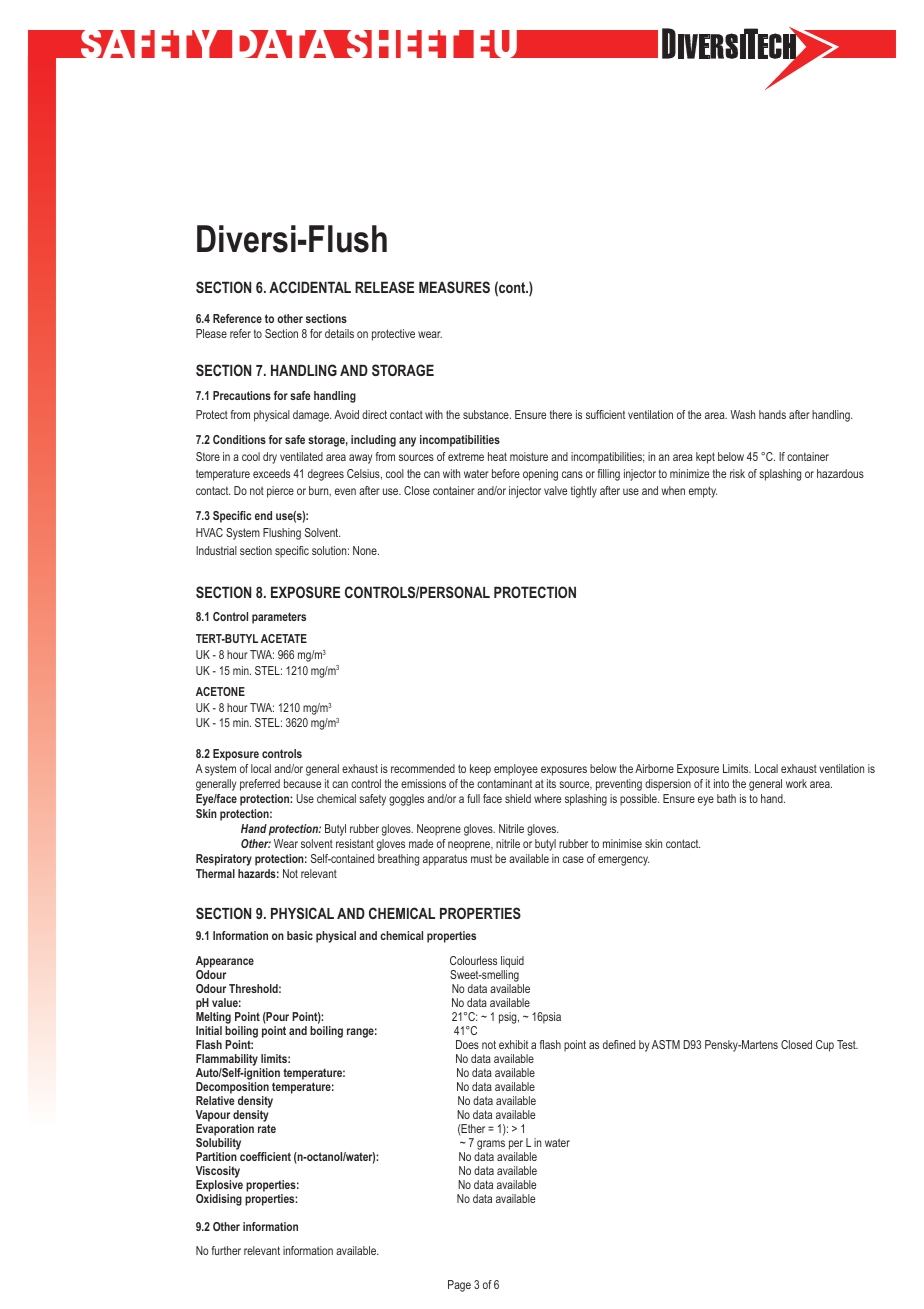  I want to click on Wash, so click(742, 414).
